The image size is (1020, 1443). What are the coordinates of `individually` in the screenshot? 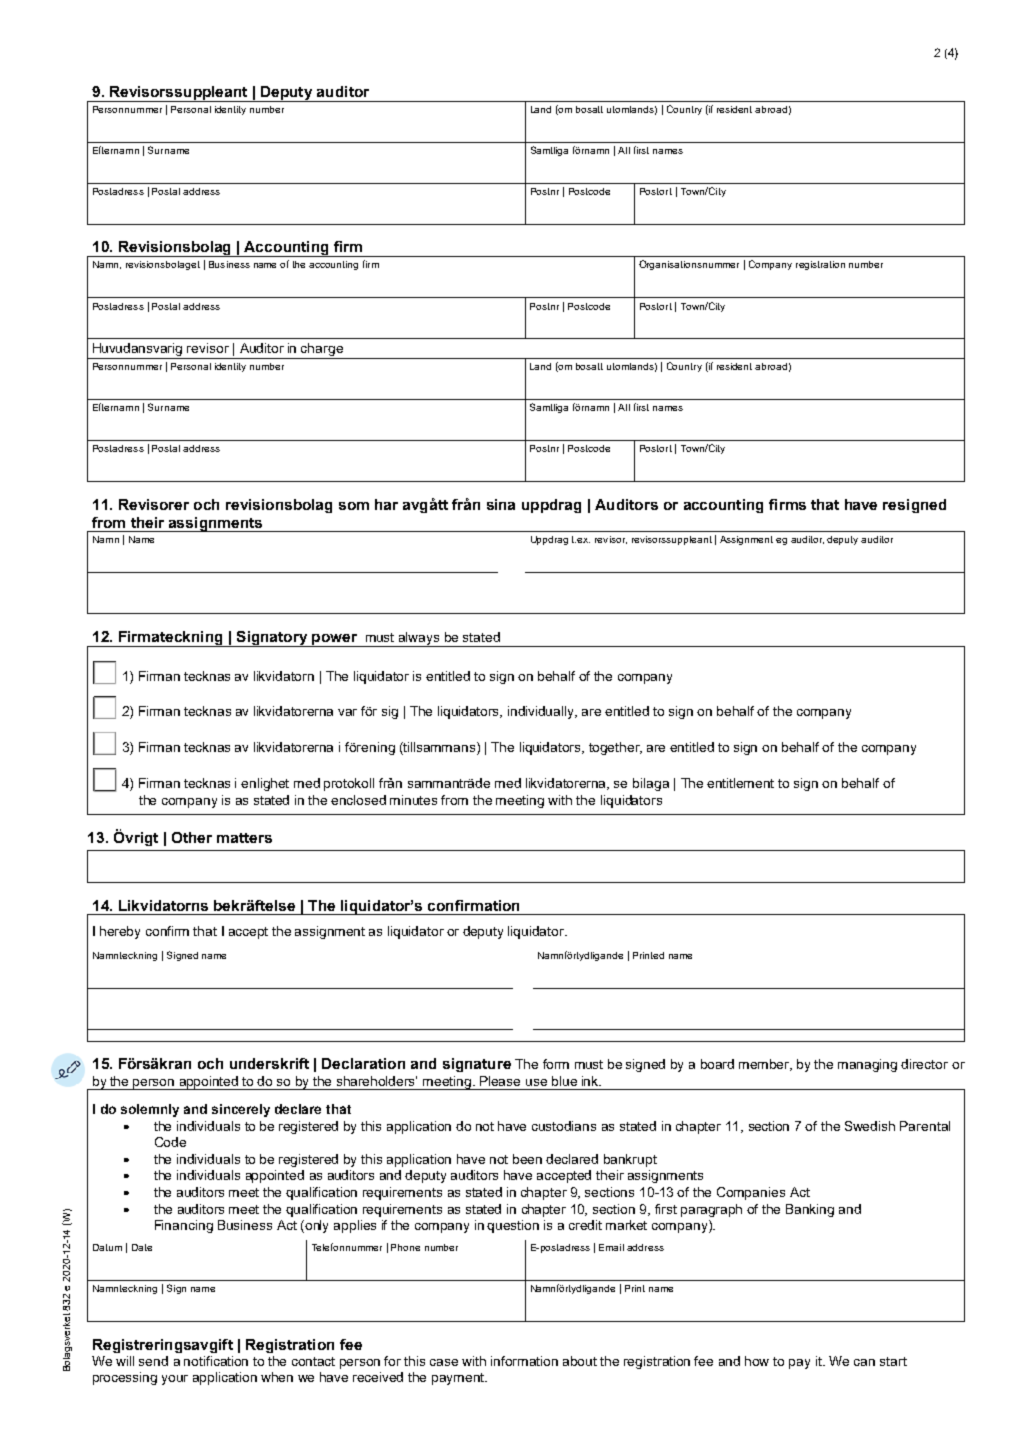 It's located at (542, 712).
